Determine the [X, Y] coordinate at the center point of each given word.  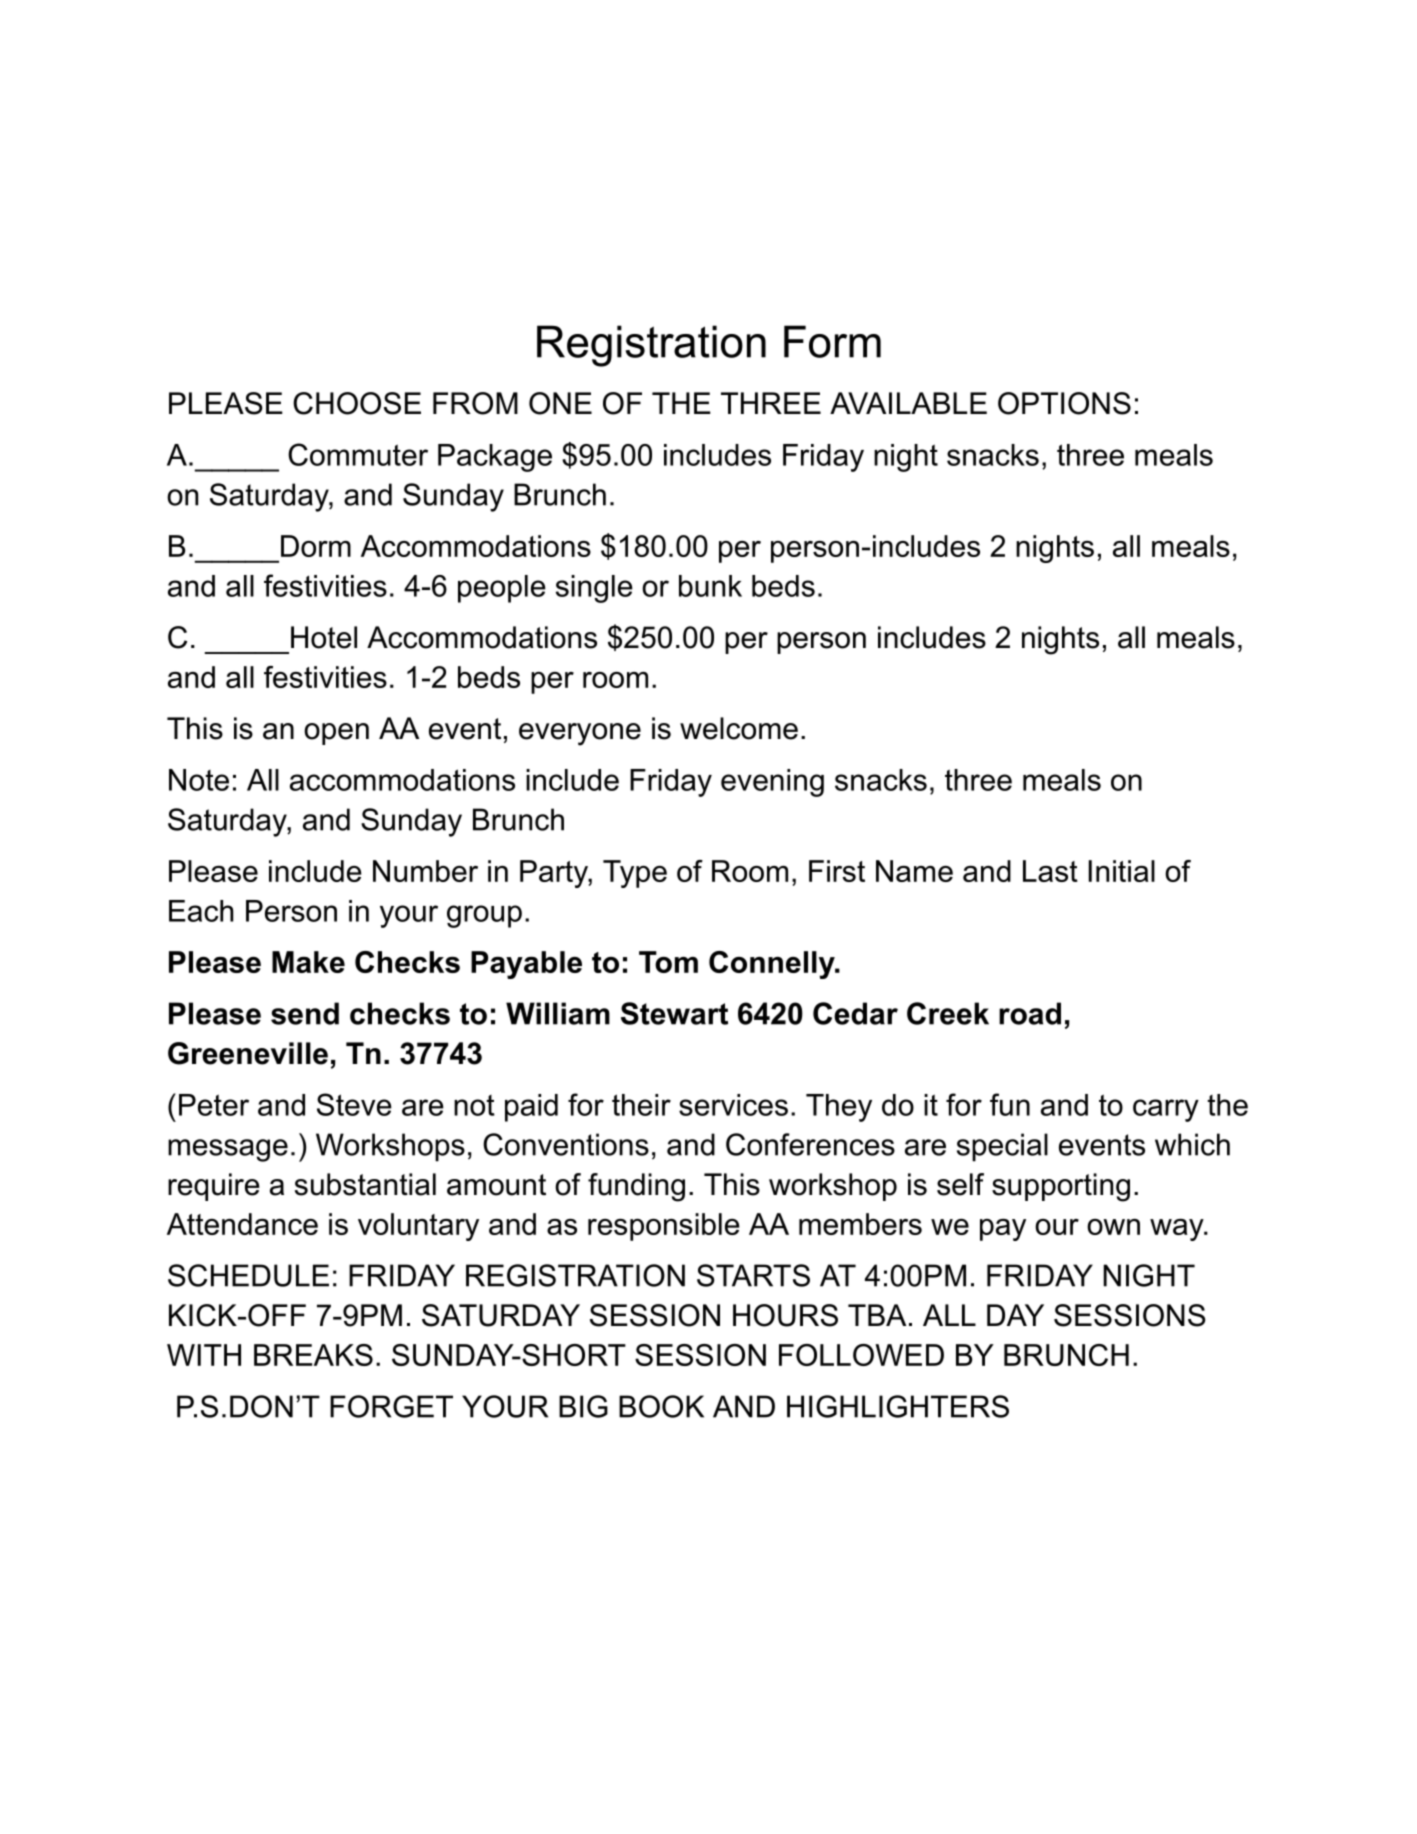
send [305, 1013]
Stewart [674, 1013]
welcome [739, 728]
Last [1050, 871]
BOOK [661, 1406]
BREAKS [313, 1355]
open [336, 734]
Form [832, 341]
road [1030, 1013]
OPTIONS [1064, 403]
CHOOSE [357, 403]
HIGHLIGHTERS [898, 1406]
